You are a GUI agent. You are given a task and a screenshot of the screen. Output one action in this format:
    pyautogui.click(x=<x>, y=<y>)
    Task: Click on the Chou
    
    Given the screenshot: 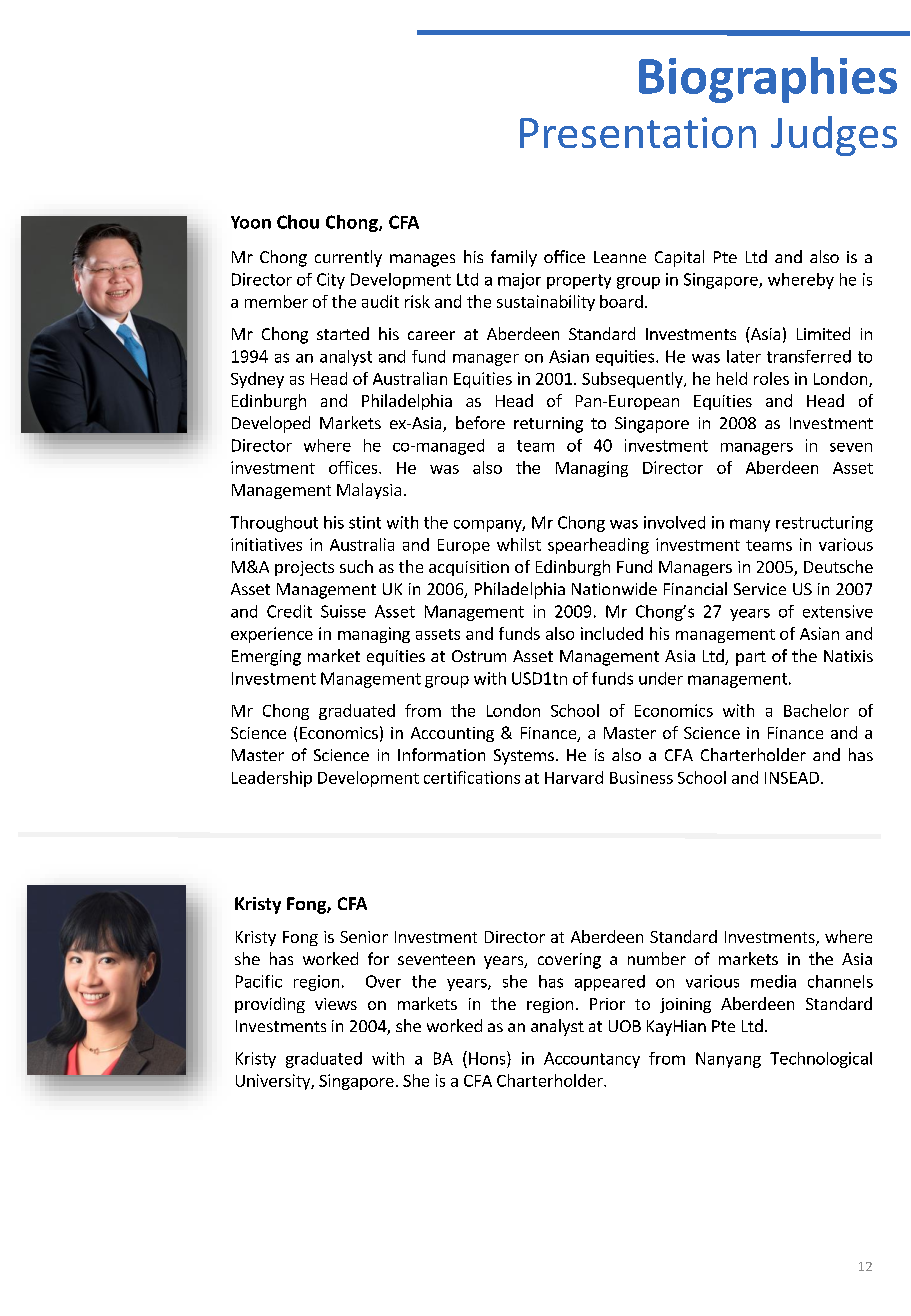 What is the action you would take?
    pyautogui.click(x=298, y=222)
